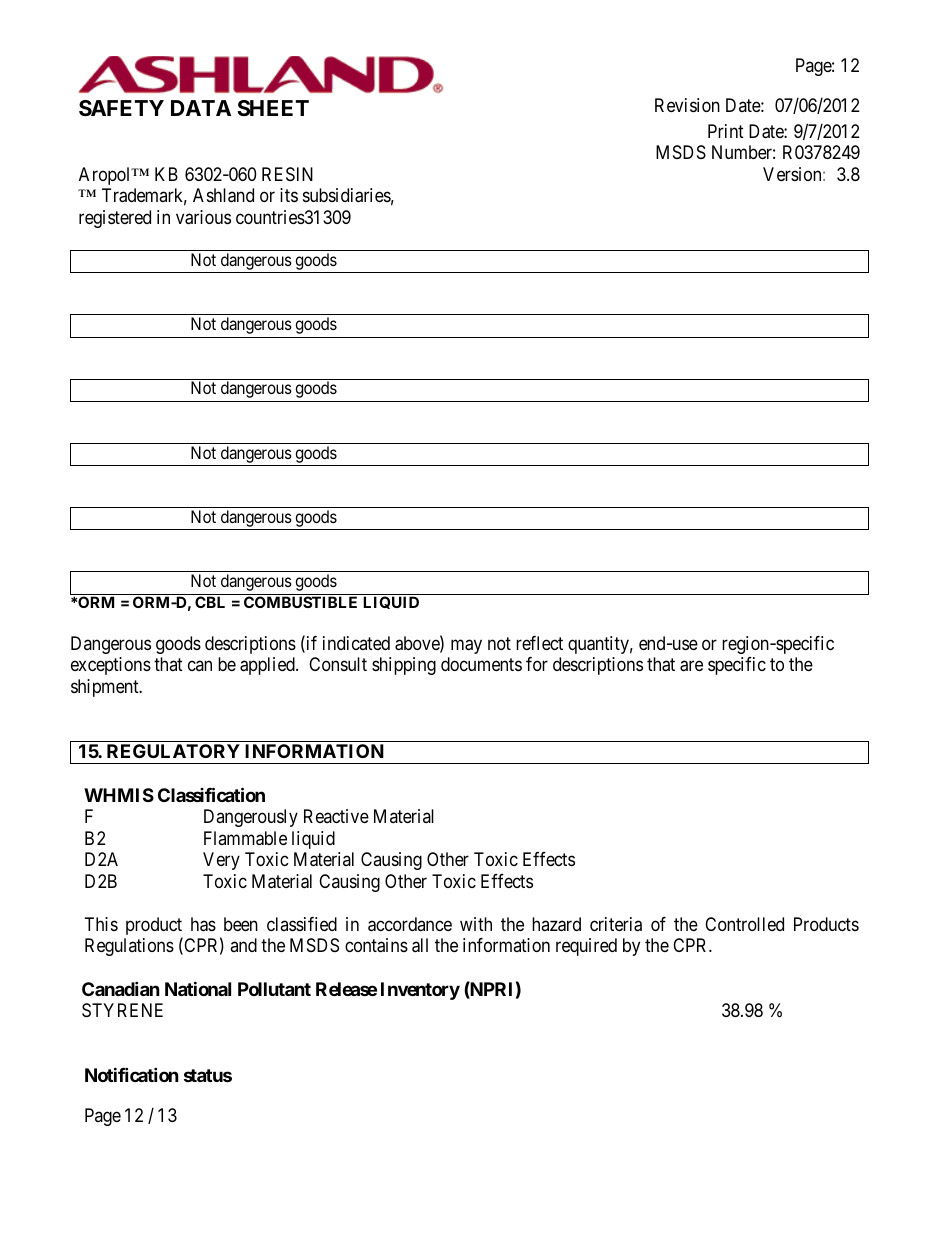  What do you see at coordinates (466, 646) in the page?
I see `may` at bounding box center [466, 646].
